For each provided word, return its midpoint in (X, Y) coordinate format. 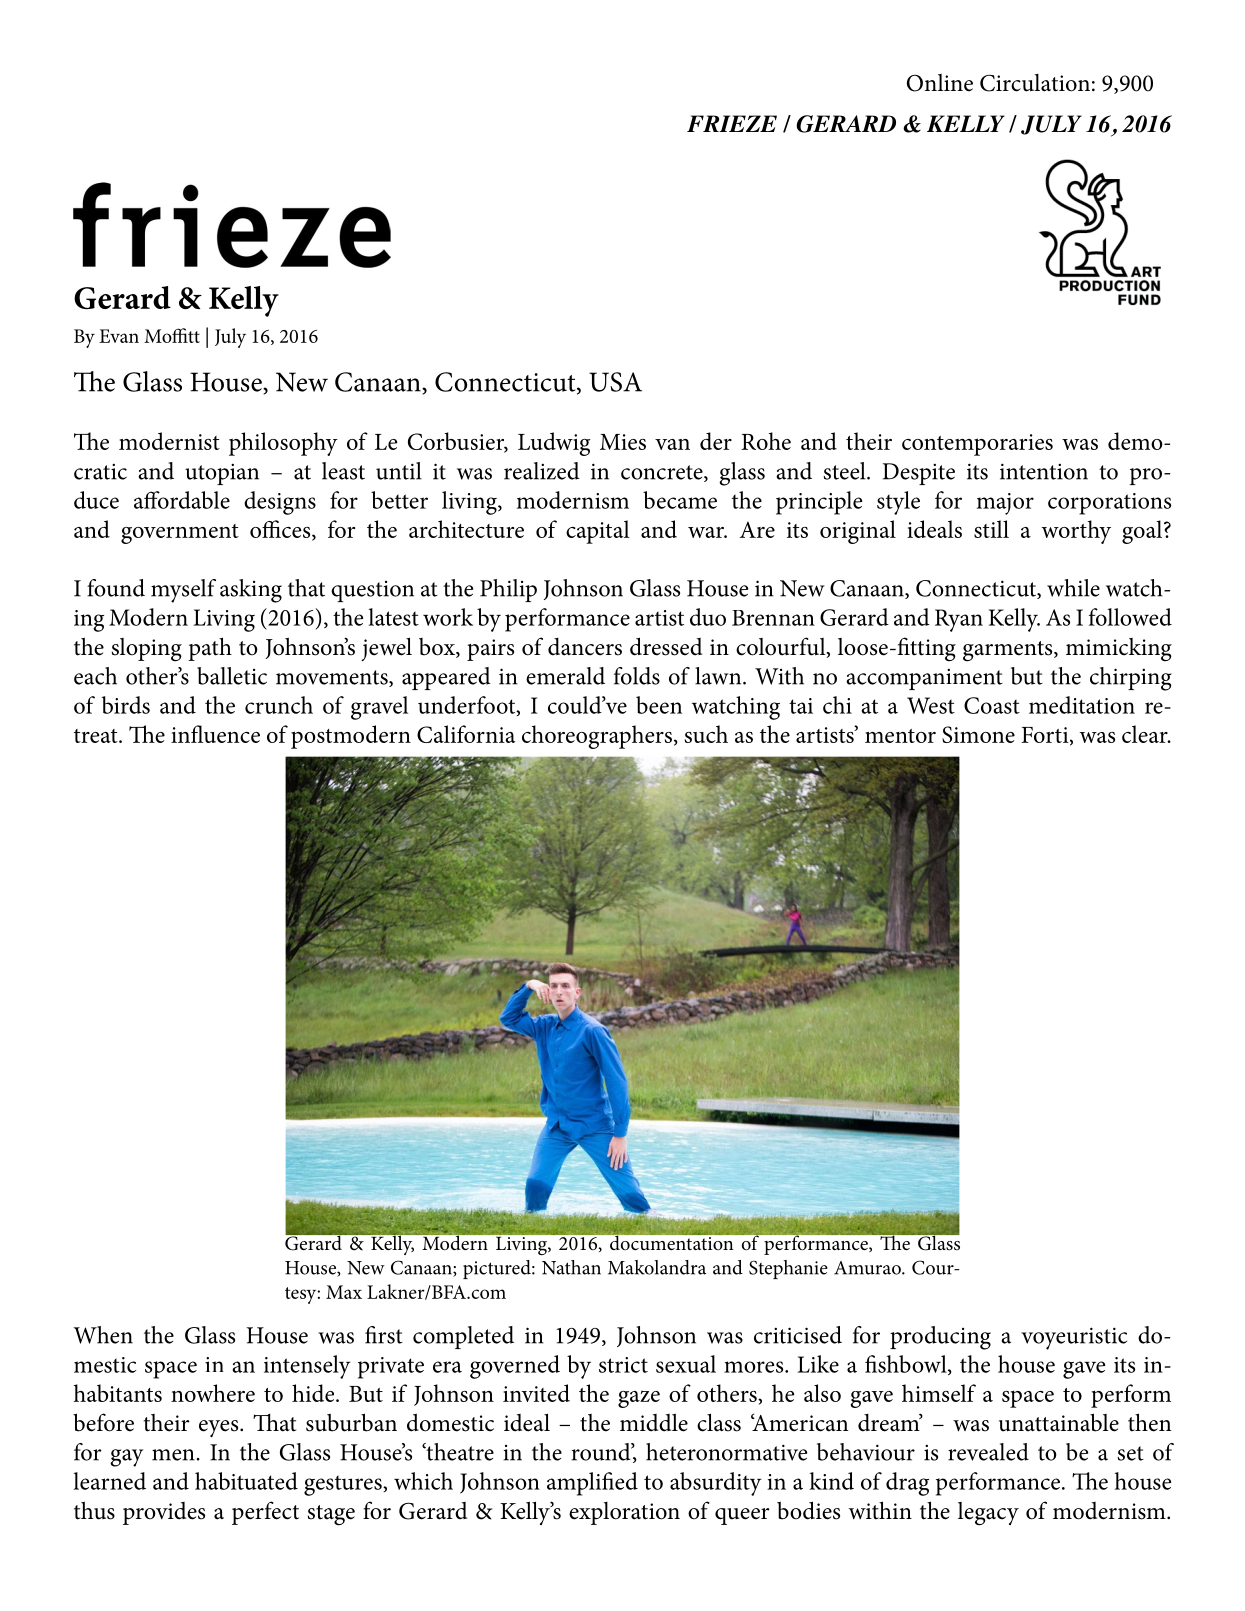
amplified (592, 1484)
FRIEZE (732, 123)
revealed (988, 1452)
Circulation (1035, 83)
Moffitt (172, 335)
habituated (246, 1481)
